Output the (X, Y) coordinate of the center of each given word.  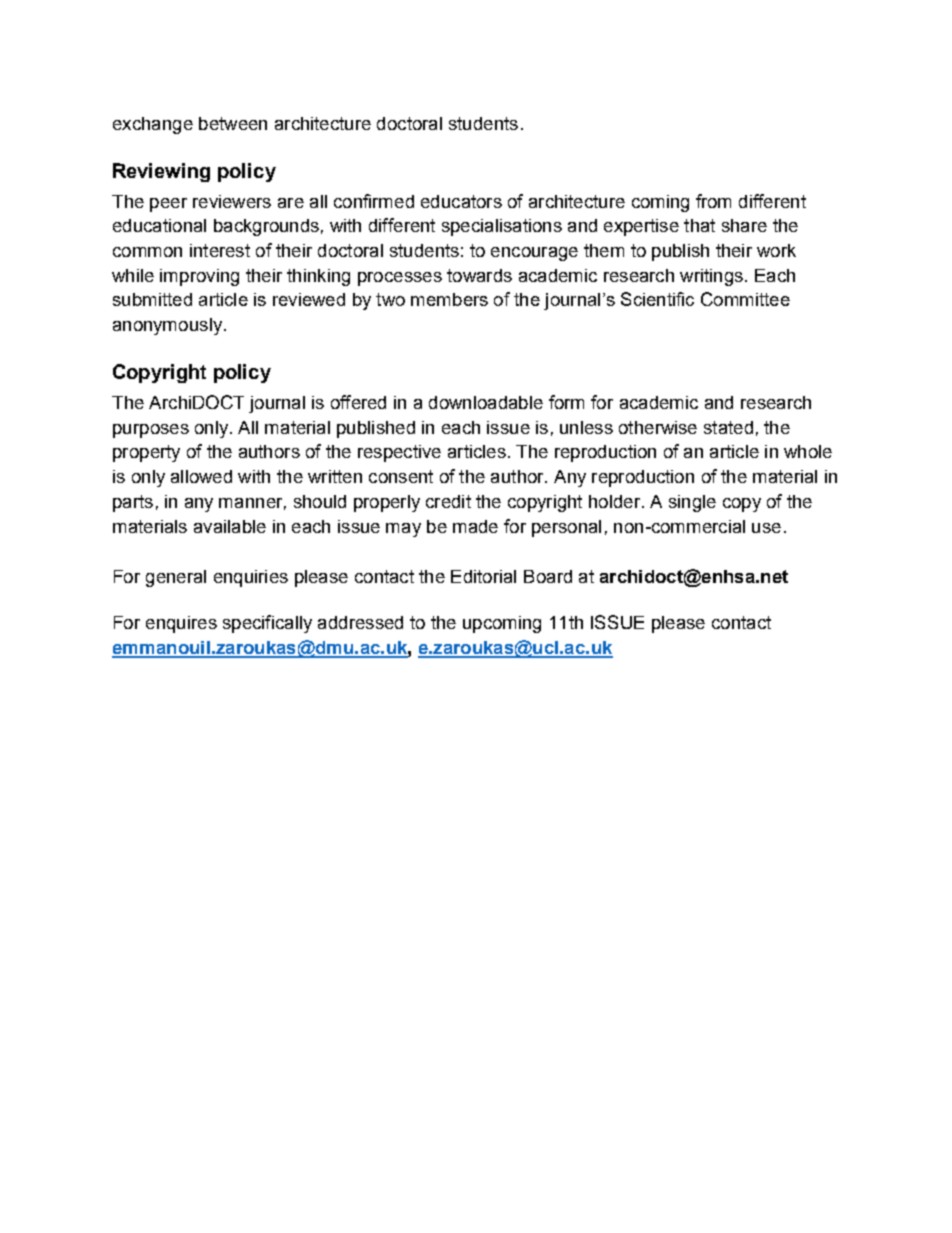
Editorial (483, 576)
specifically (267, 624)
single (692, 503)
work (776, 250)
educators (461, 201)
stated (728, 427)
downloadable (486, 402)
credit (448, 501)
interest (220, 250)
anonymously (167, 326)
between (233, 123)
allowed (201, 476)
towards (479, 275)
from (713, 201)
